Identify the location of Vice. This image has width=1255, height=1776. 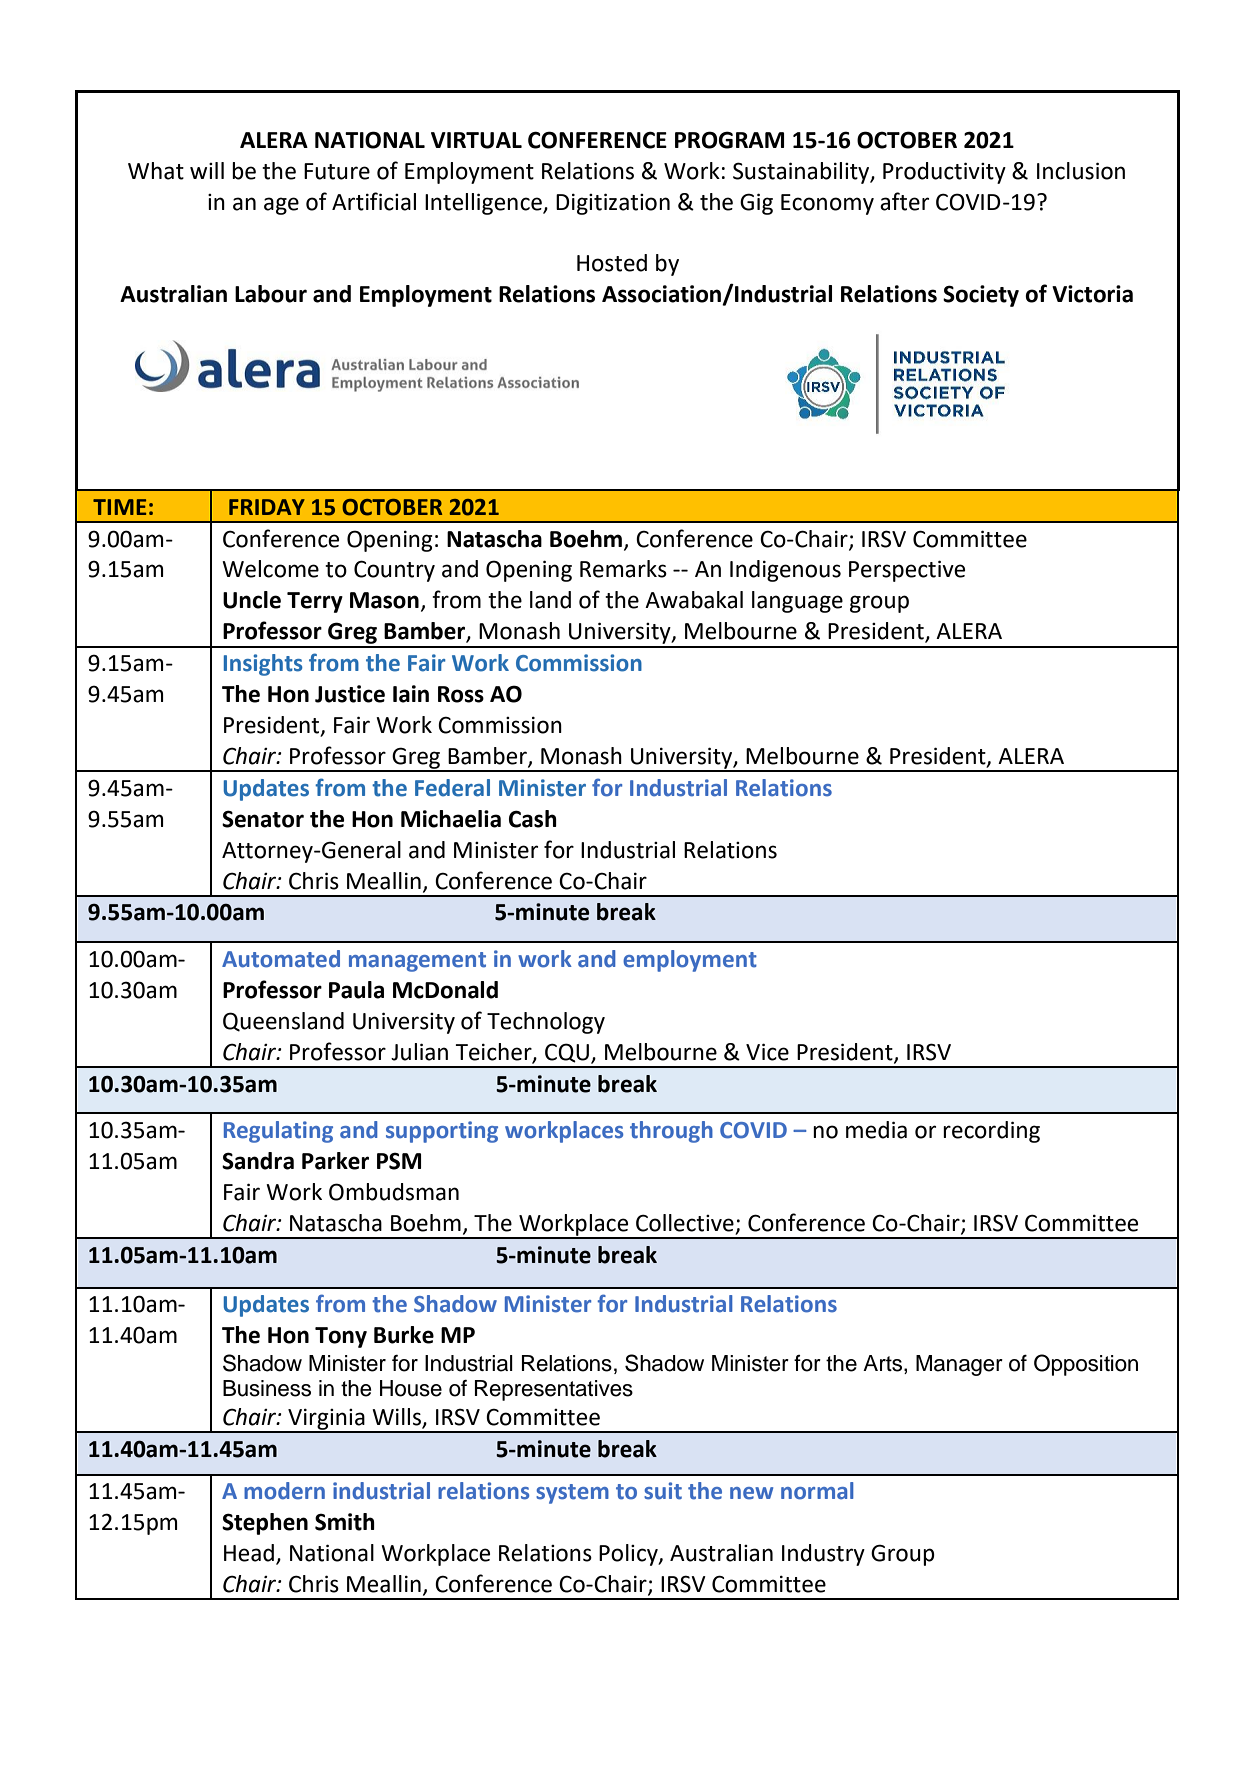
(767, 1052).
